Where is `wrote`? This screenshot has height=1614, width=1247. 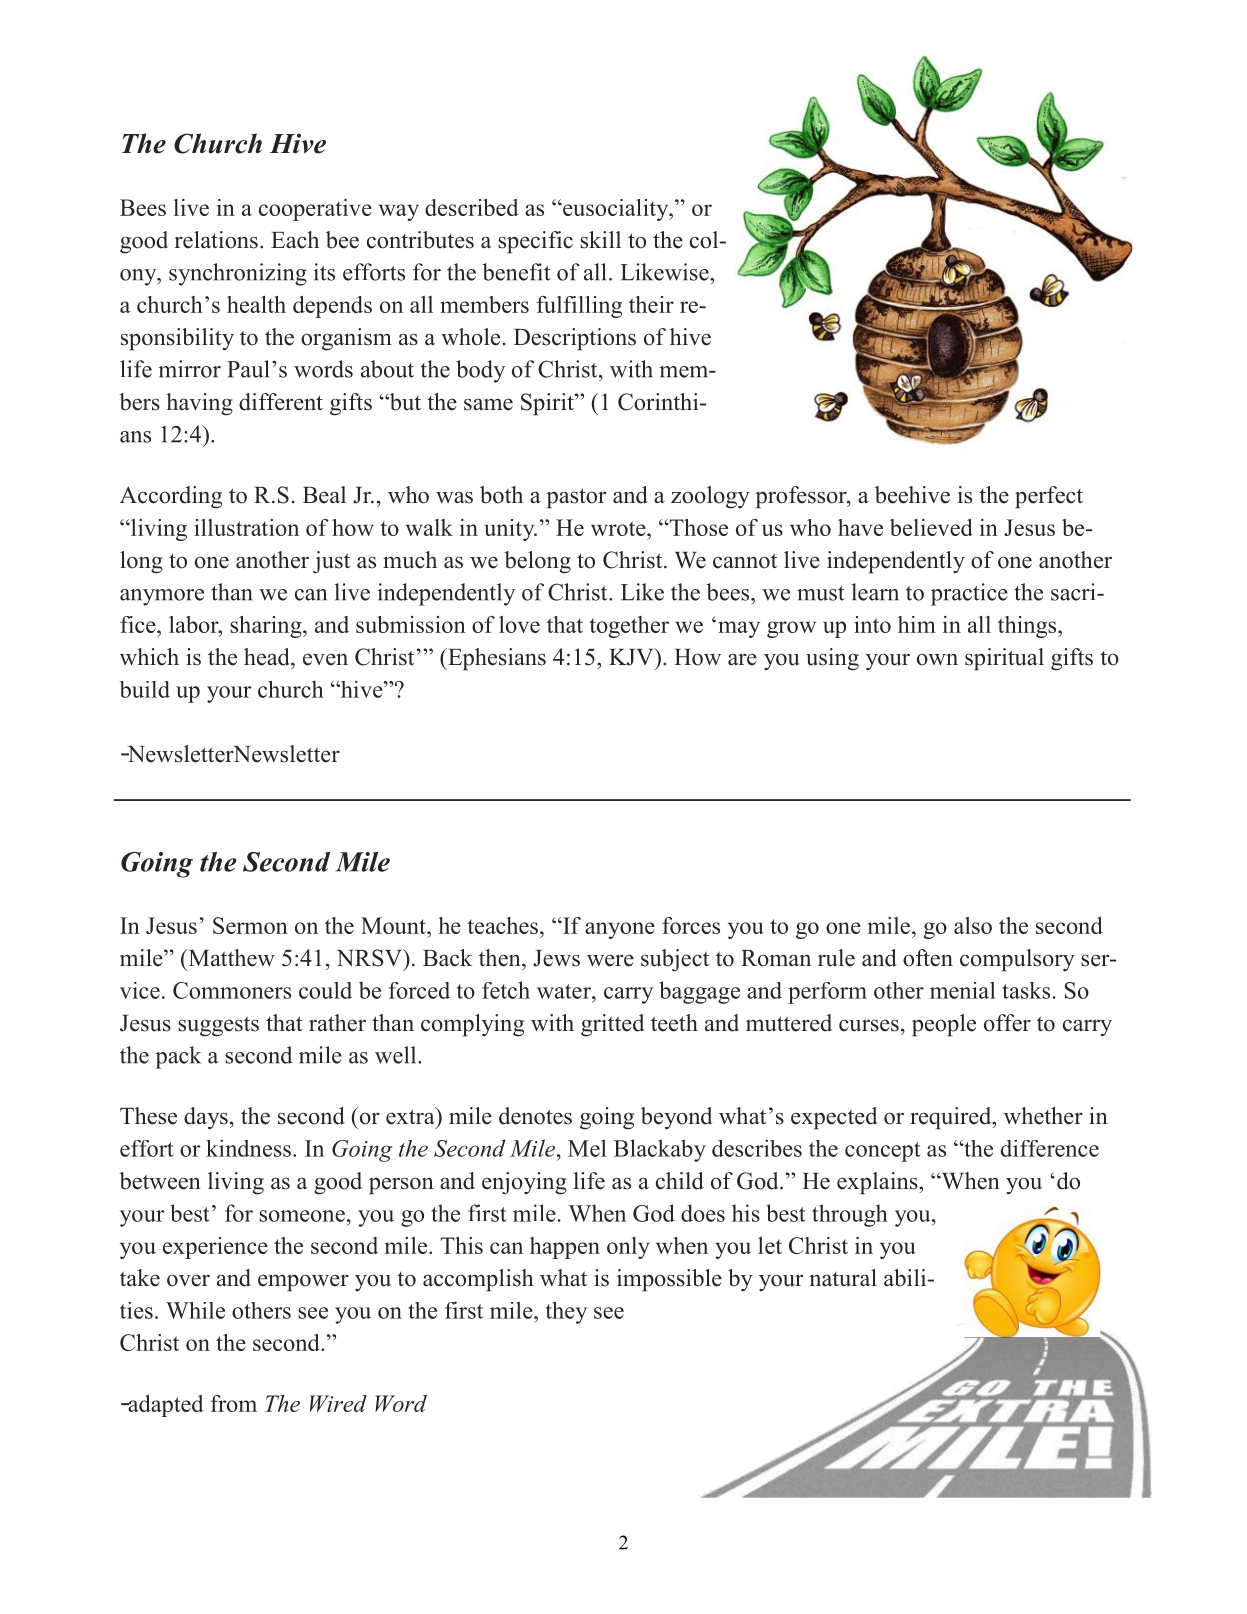
wrote is located at coordinates (619, 528).
